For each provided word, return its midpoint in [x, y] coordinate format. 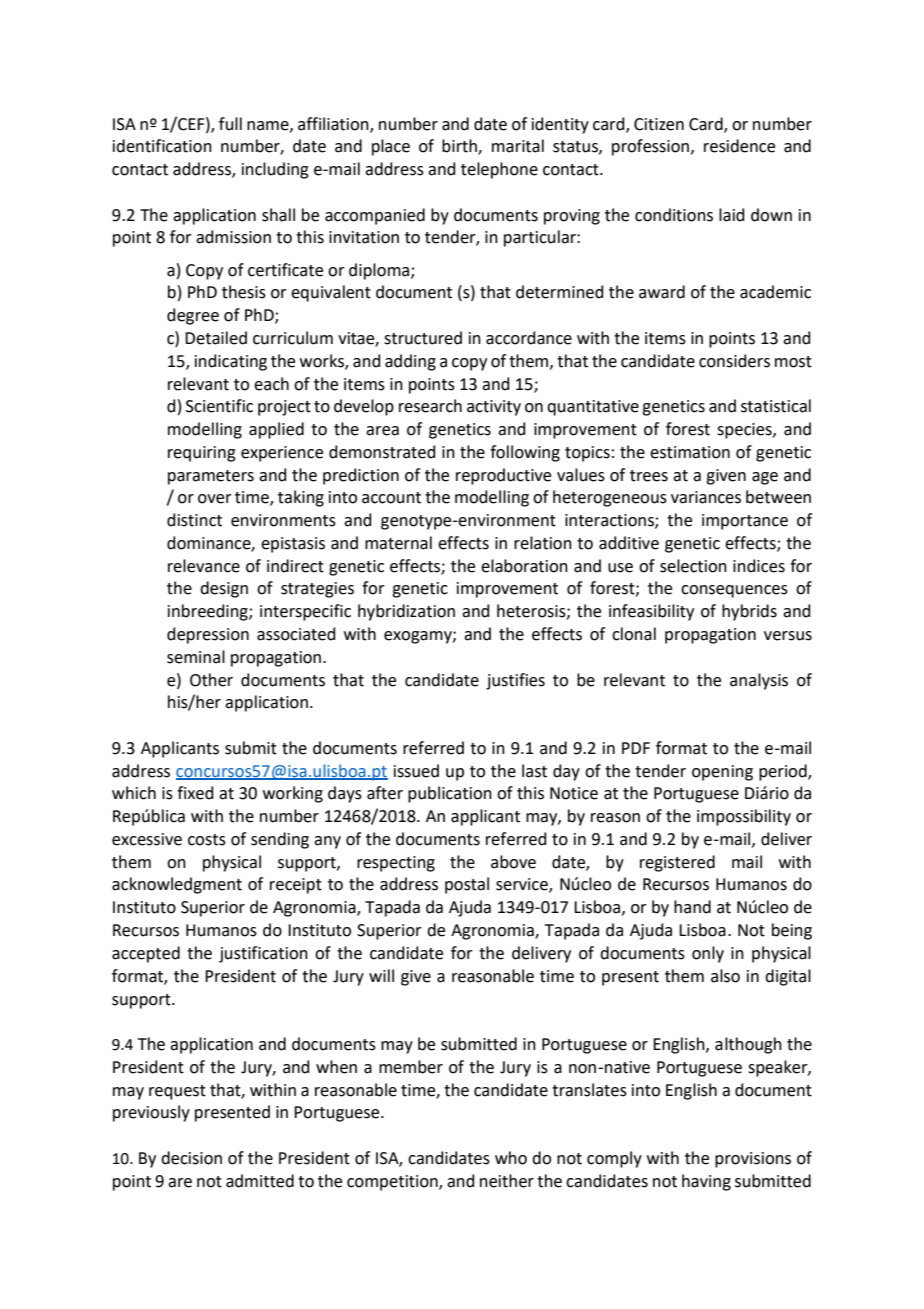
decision [191, 1158]
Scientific [219, 406]
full [230, 124]
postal [467, 885]
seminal [196, 657]
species [745, 431]
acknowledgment [177, 885]
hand [692, 907]
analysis [759, 681]
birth [460, 147]
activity [494, 408]
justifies [515, 681]
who [511, 1158]
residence [739, 146]
